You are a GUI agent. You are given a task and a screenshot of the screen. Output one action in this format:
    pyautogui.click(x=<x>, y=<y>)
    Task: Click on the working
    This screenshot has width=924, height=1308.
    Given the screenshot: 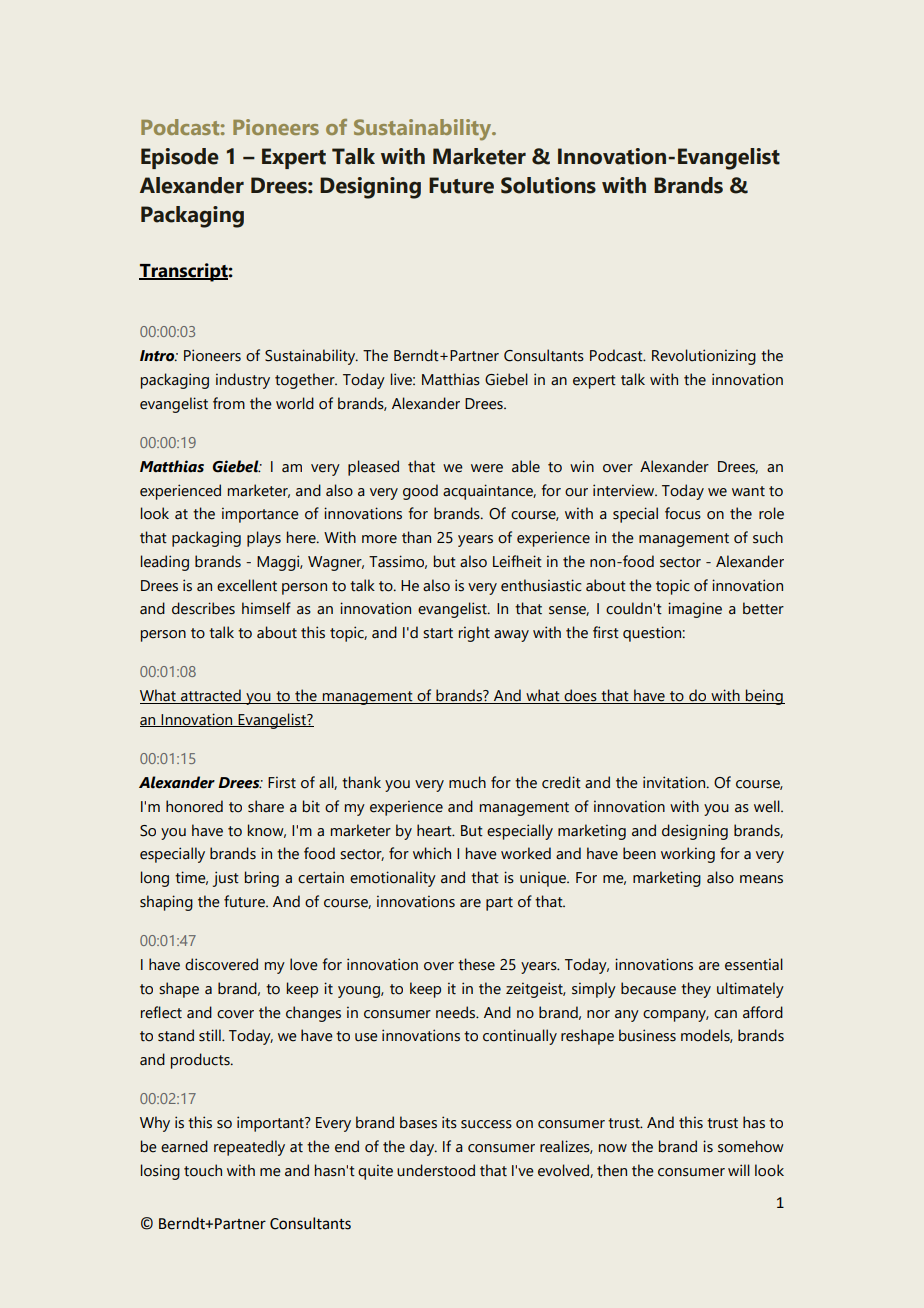 What is the action you would take?
    pyautogui.click(x=688, y=855)
